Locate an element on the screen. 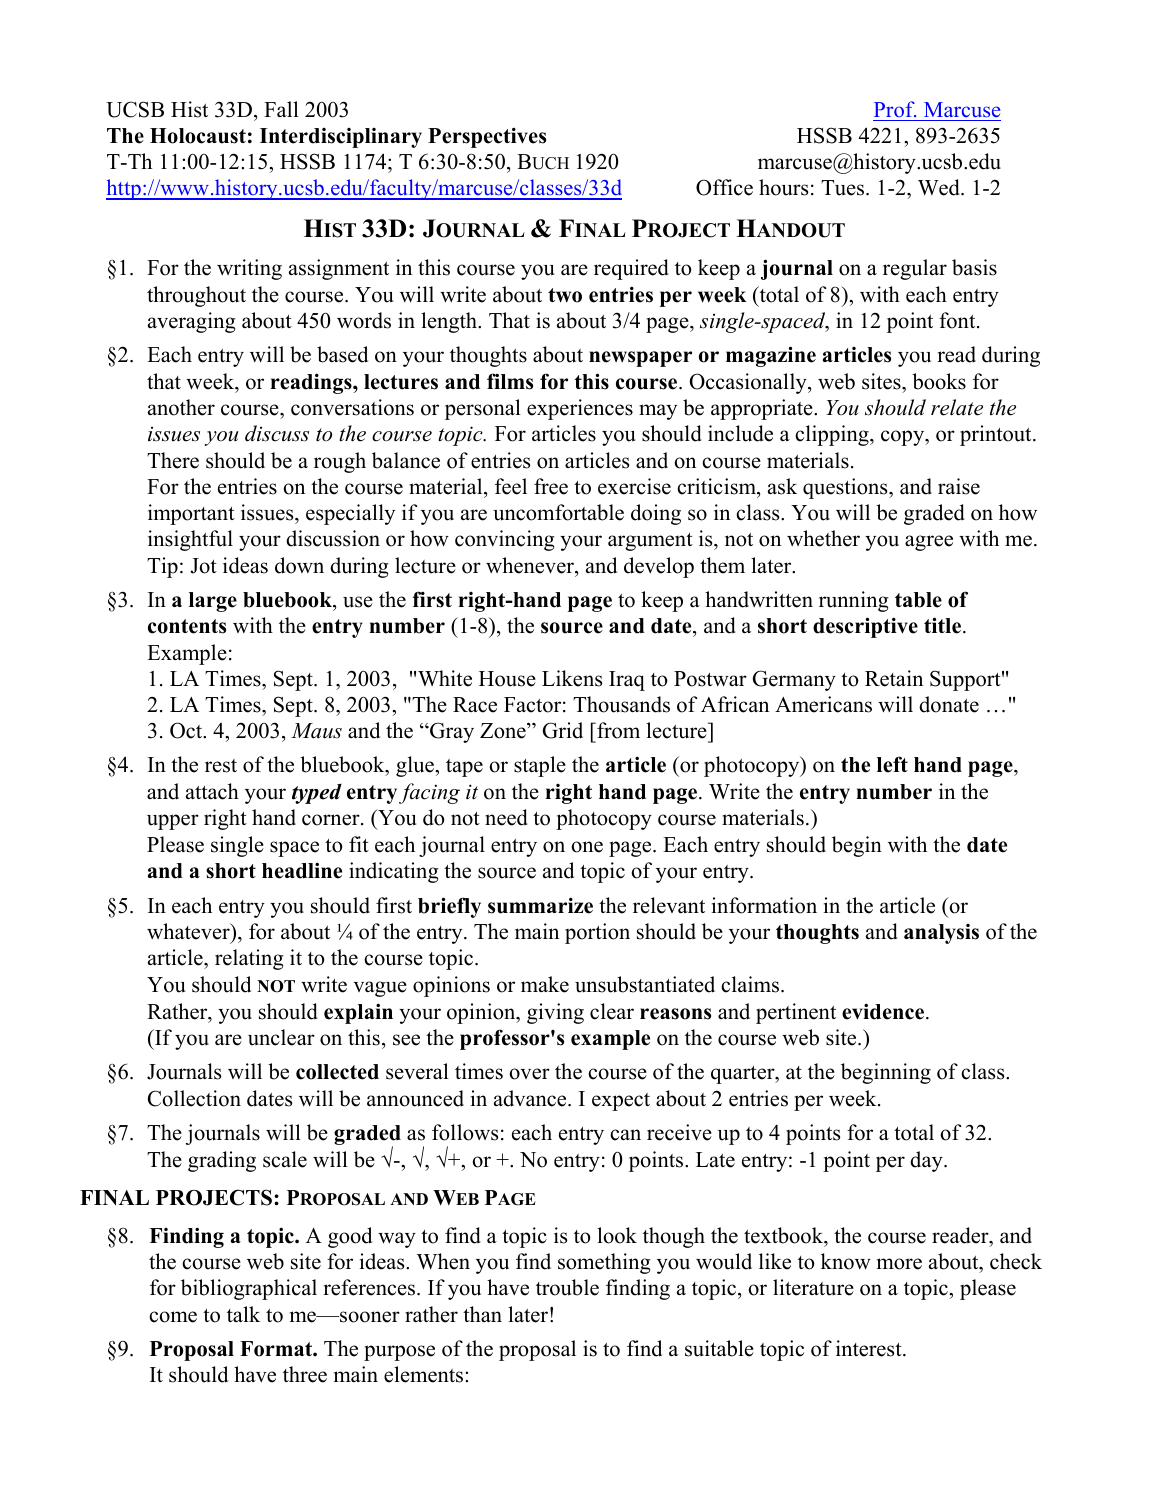 The image size is (1149, 1487). collected is located at coordinates (337, 1072).
